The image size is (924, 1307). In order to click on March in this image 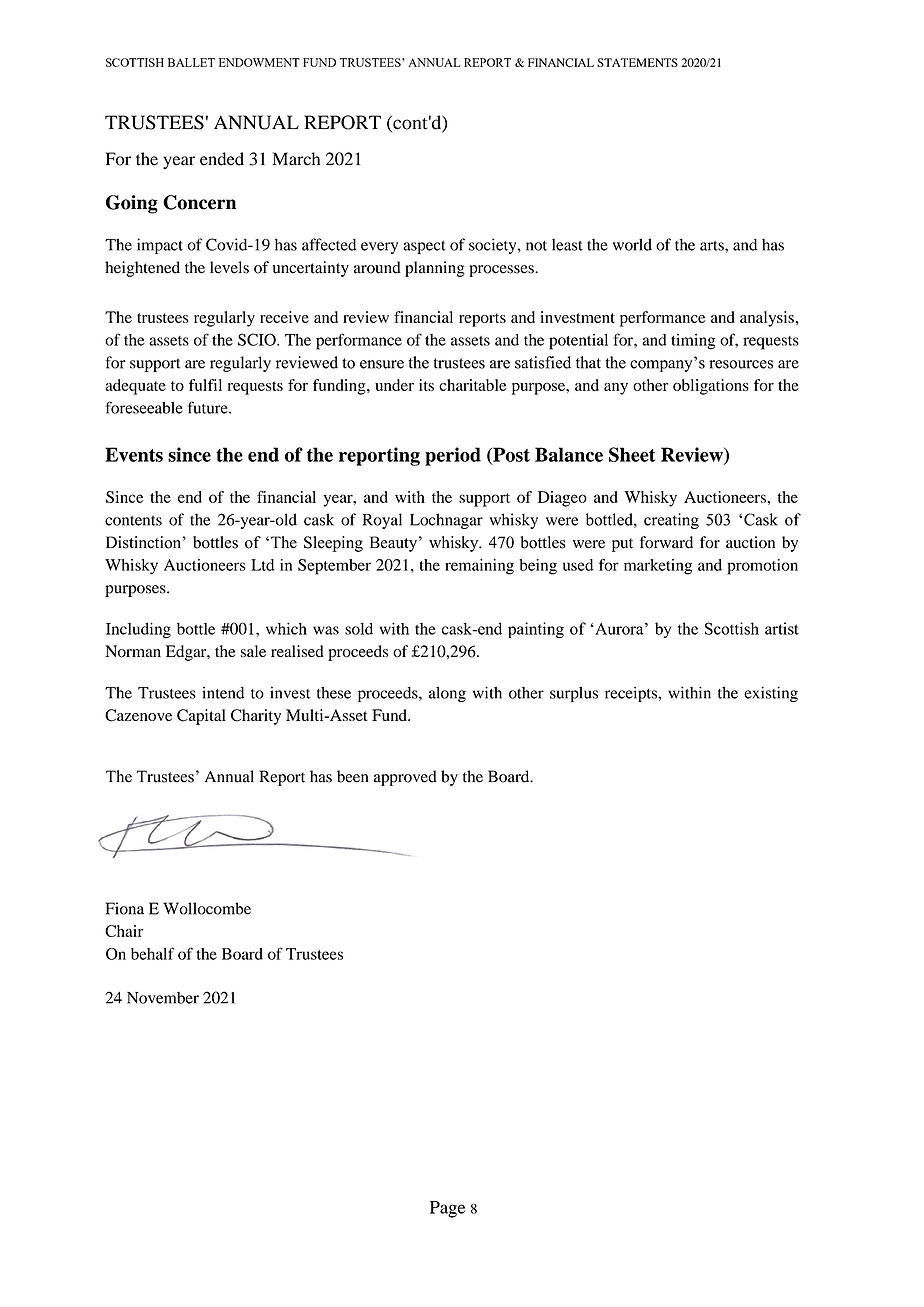, I will do `click(296, 159)`.
